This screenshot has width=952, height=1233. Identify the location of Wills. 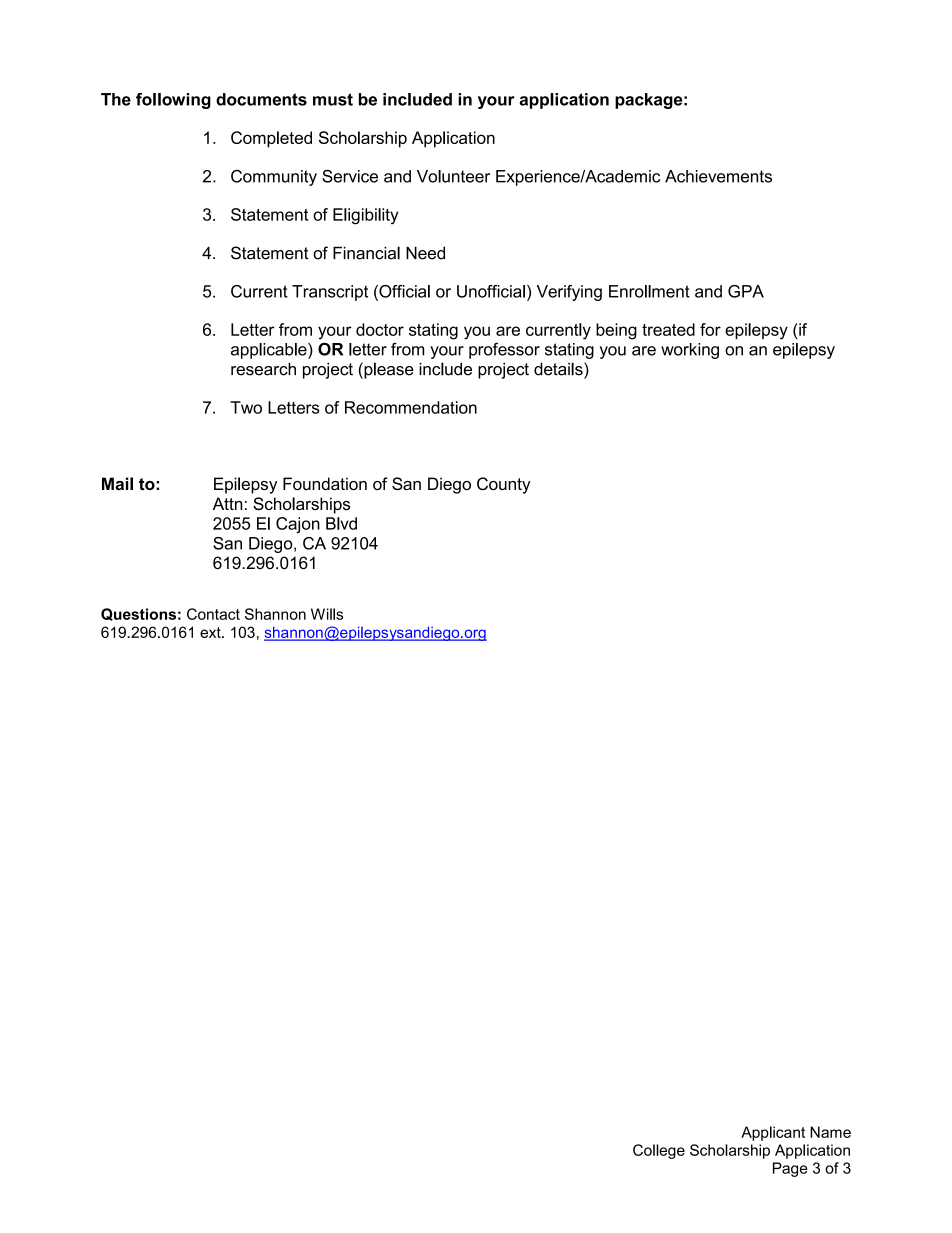
(327, 614).
